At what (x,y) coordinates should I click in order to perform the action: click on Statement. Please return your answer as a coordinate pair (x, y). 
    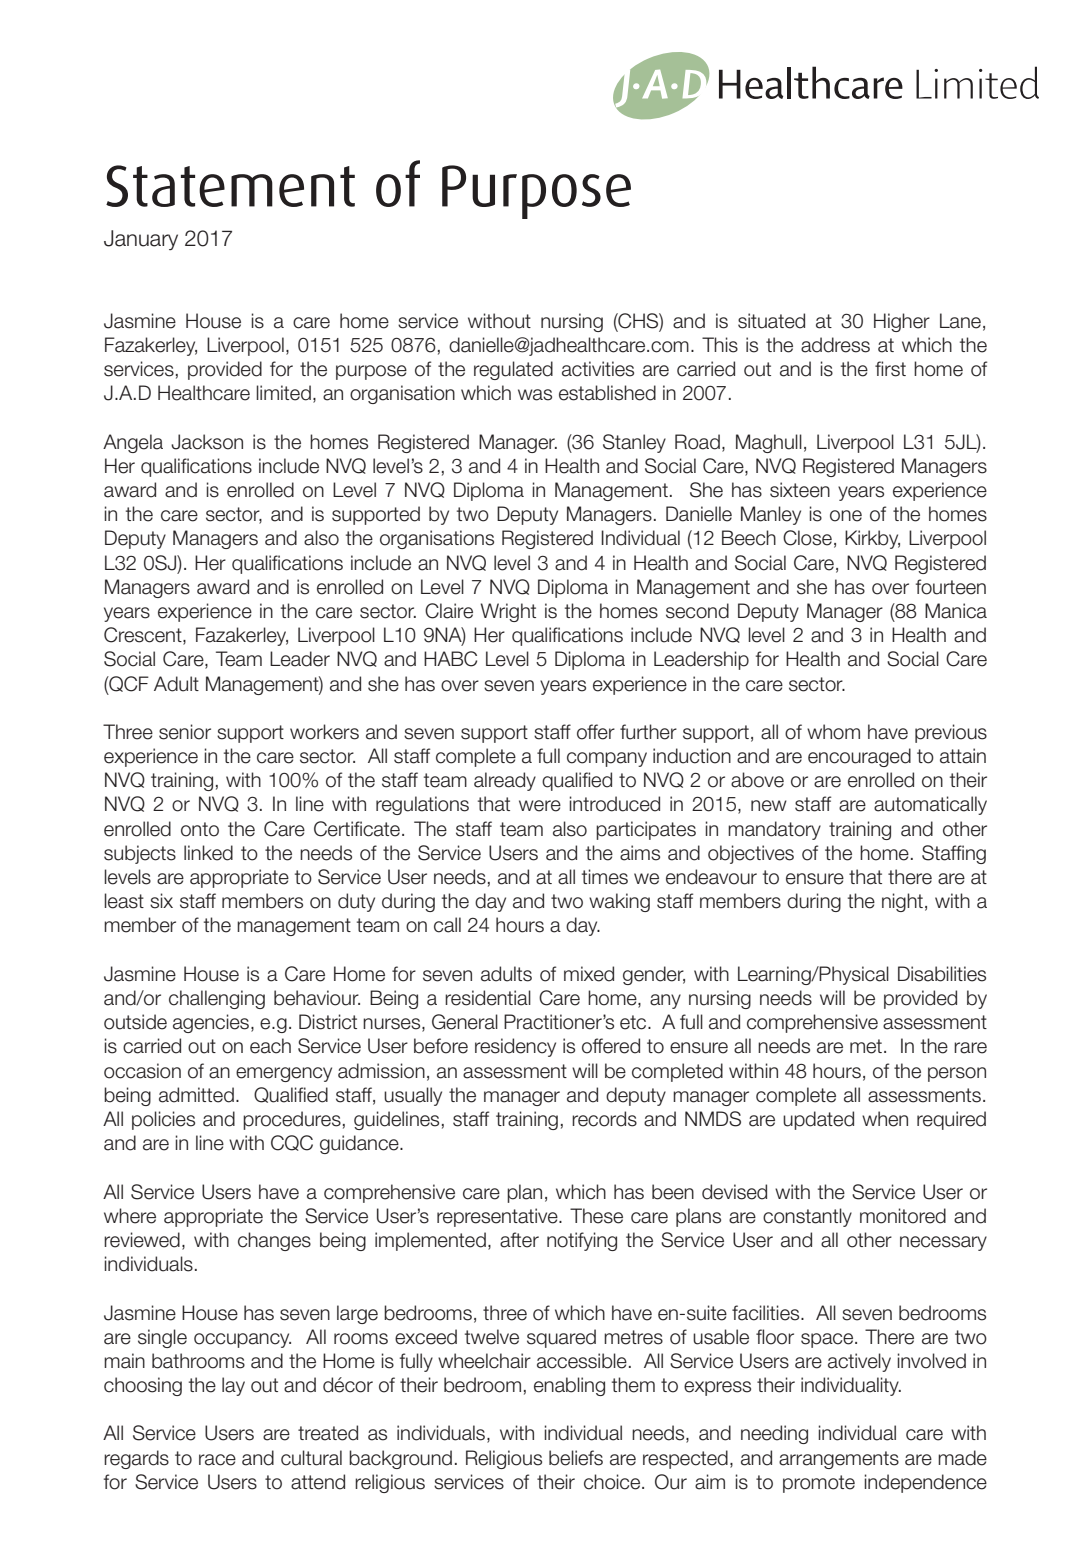
    Looking at the image, I should click on (230, 186).
